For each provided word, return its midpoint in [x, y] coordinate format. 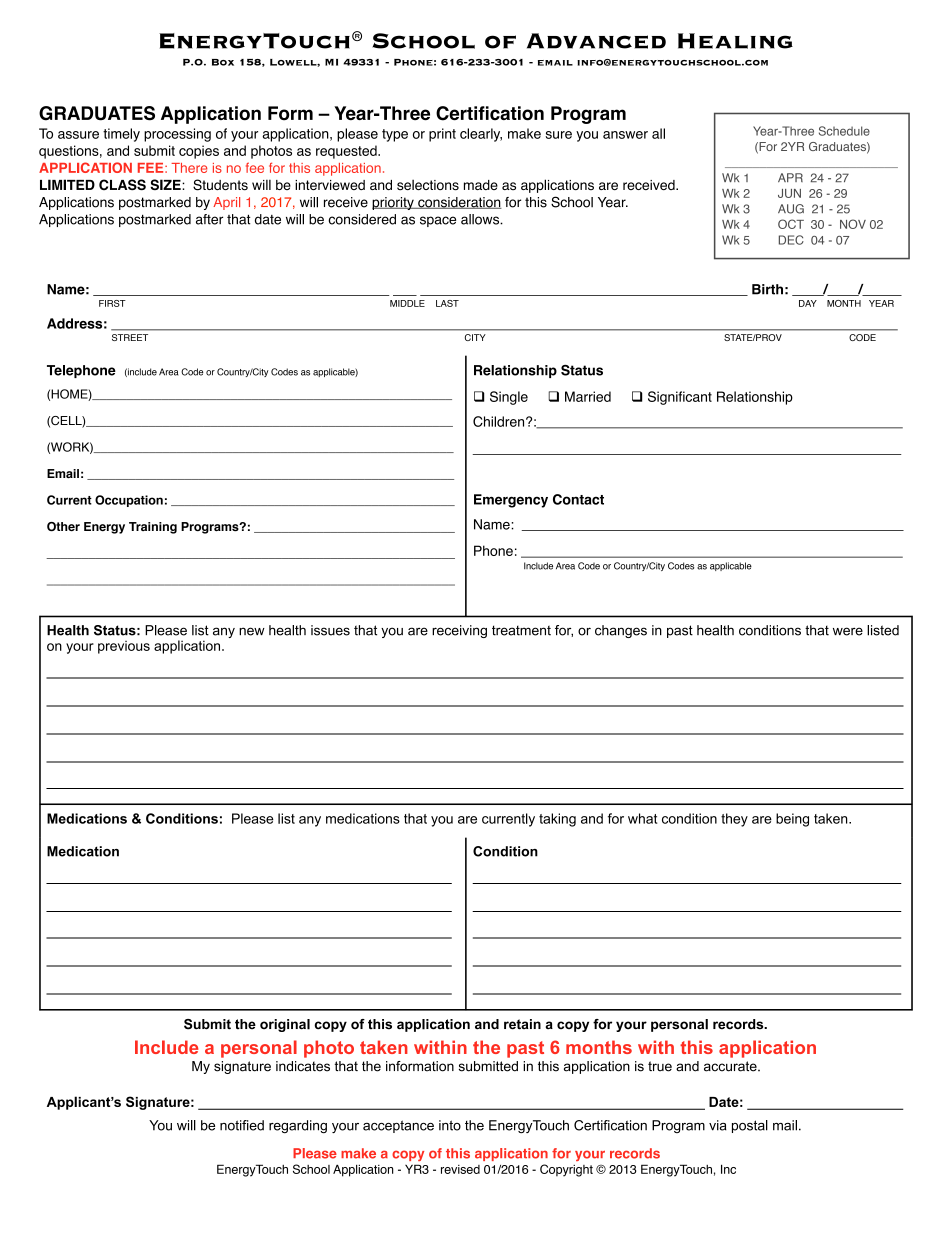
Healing [735, 41]
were [848, 631]
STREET [130, 337]
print [442, 135]
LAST [447, 303]
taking [557, 820]
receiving [459, 631]
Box [223, 62]
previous [124, 647]
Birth [767, 289]
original [285, 1025]
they [734, 820]
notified [242, 1125]
